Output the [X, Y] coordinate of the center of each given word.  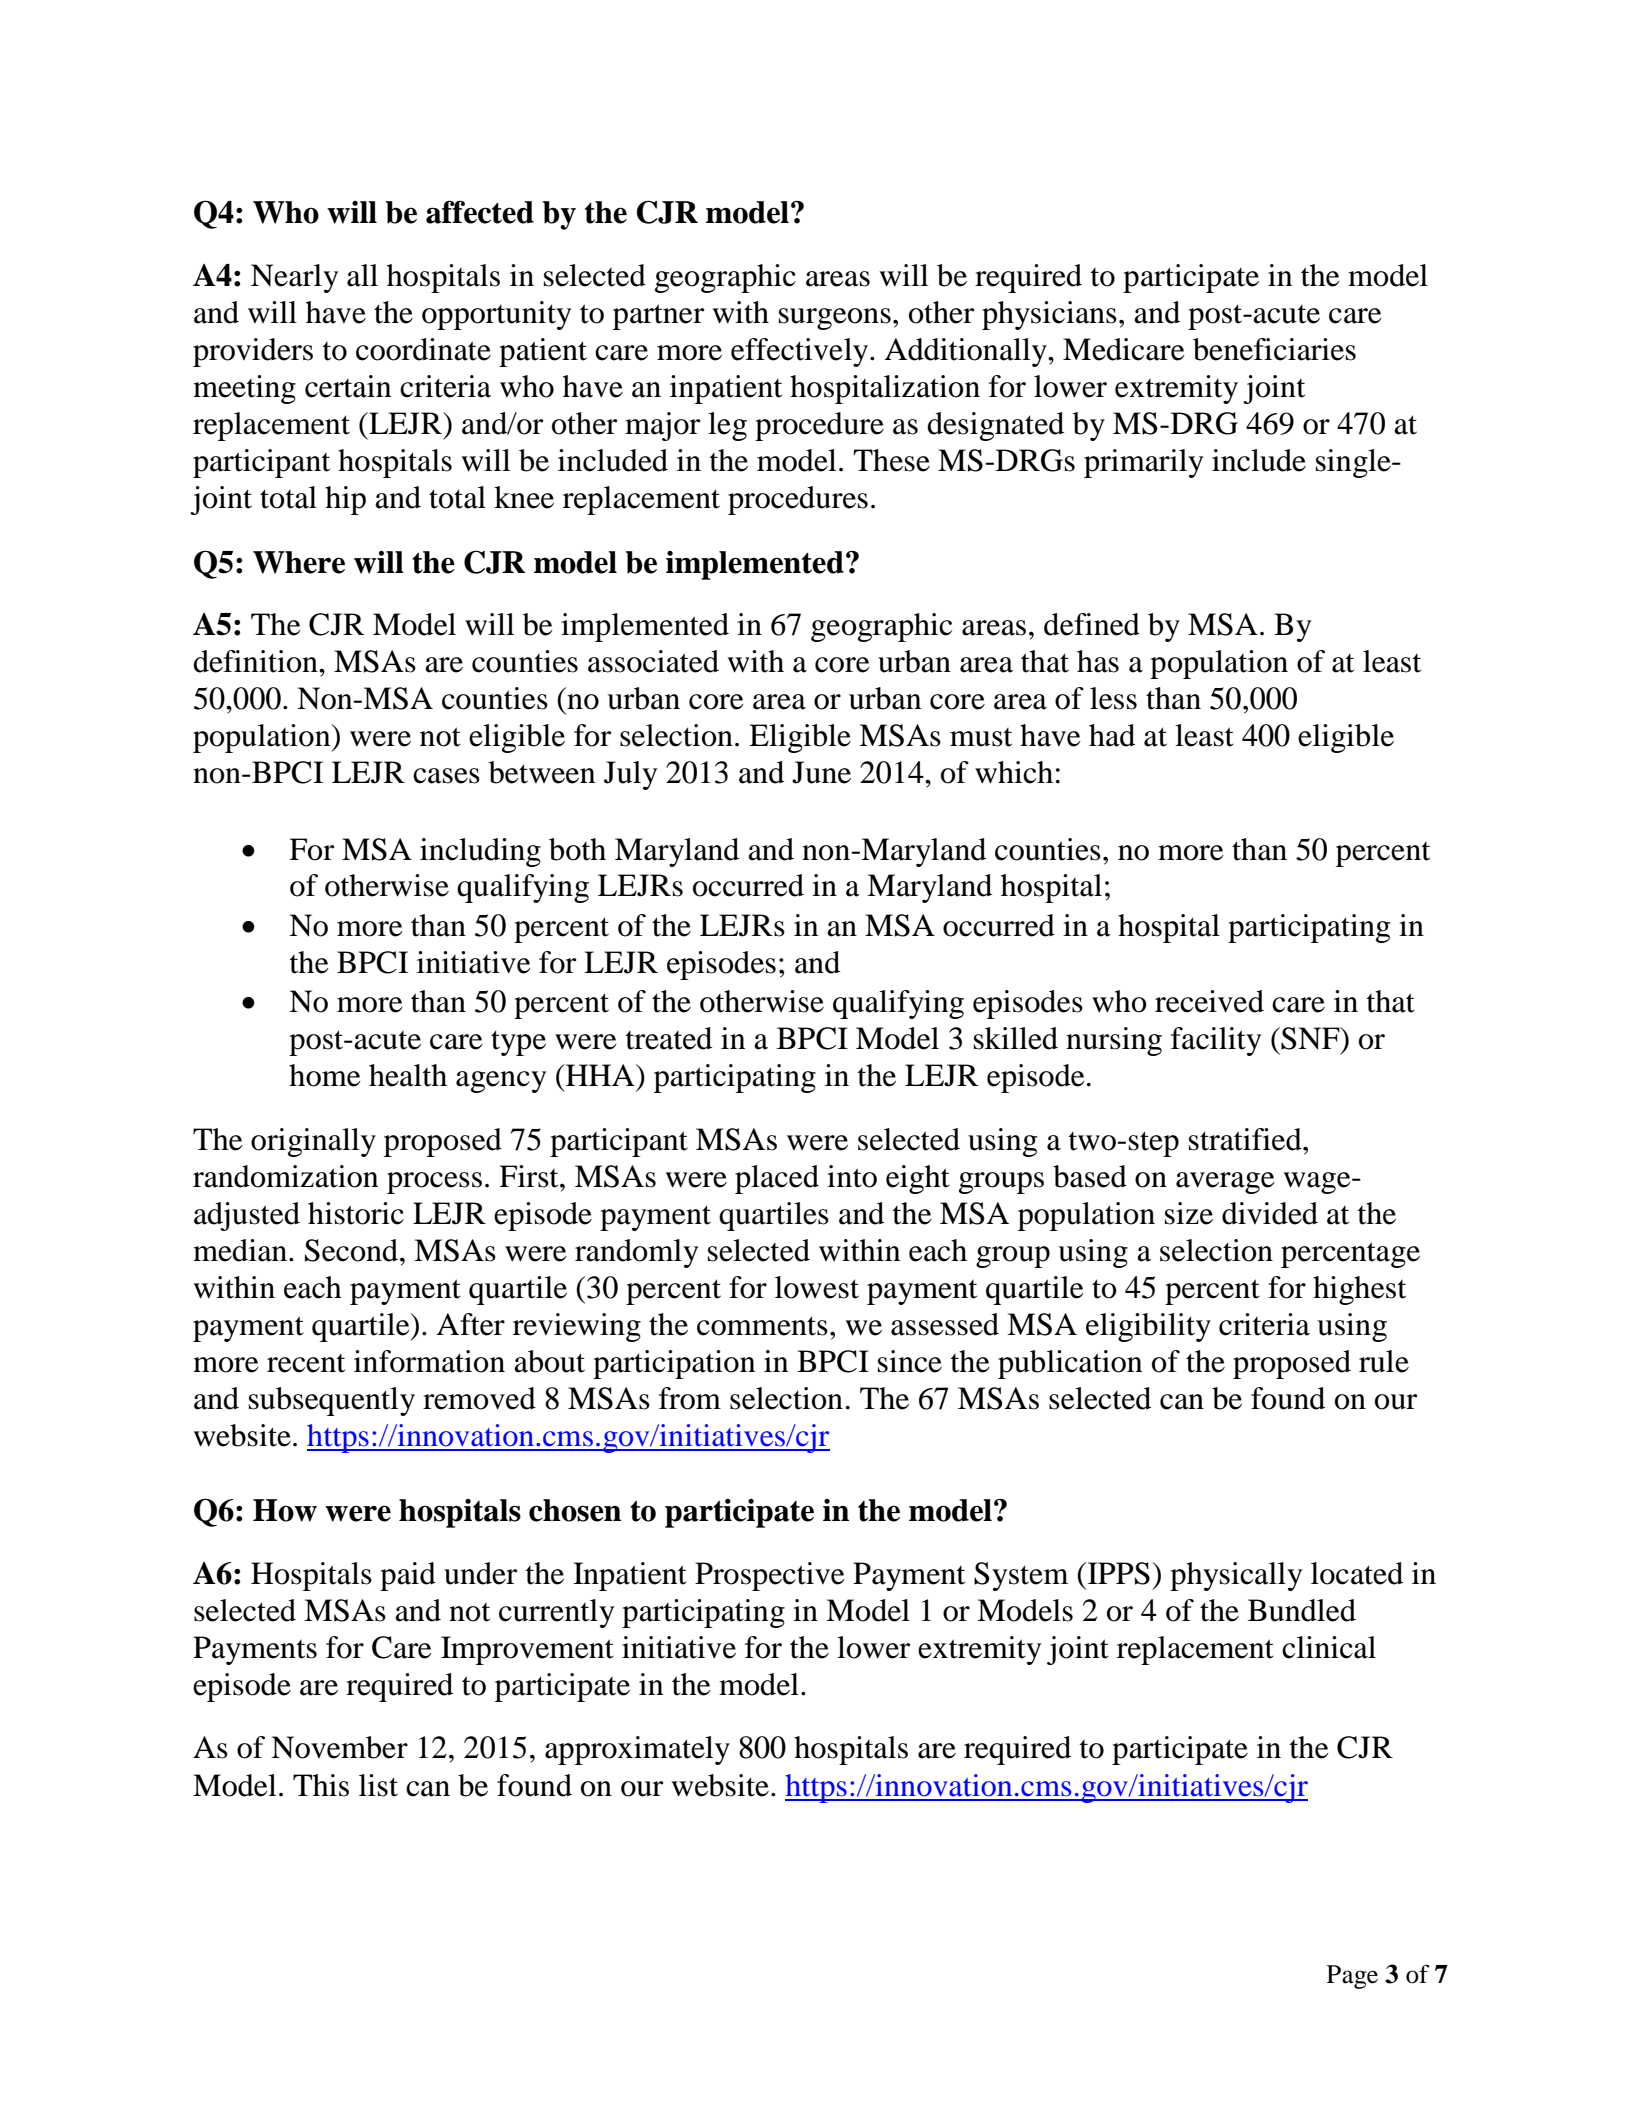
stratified [1246, 1139]
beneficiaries [1274, 349]
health [408, 1075]
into [852, 1176]
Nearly [294, 278]
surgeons [835, 319]
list [378, 1785]
